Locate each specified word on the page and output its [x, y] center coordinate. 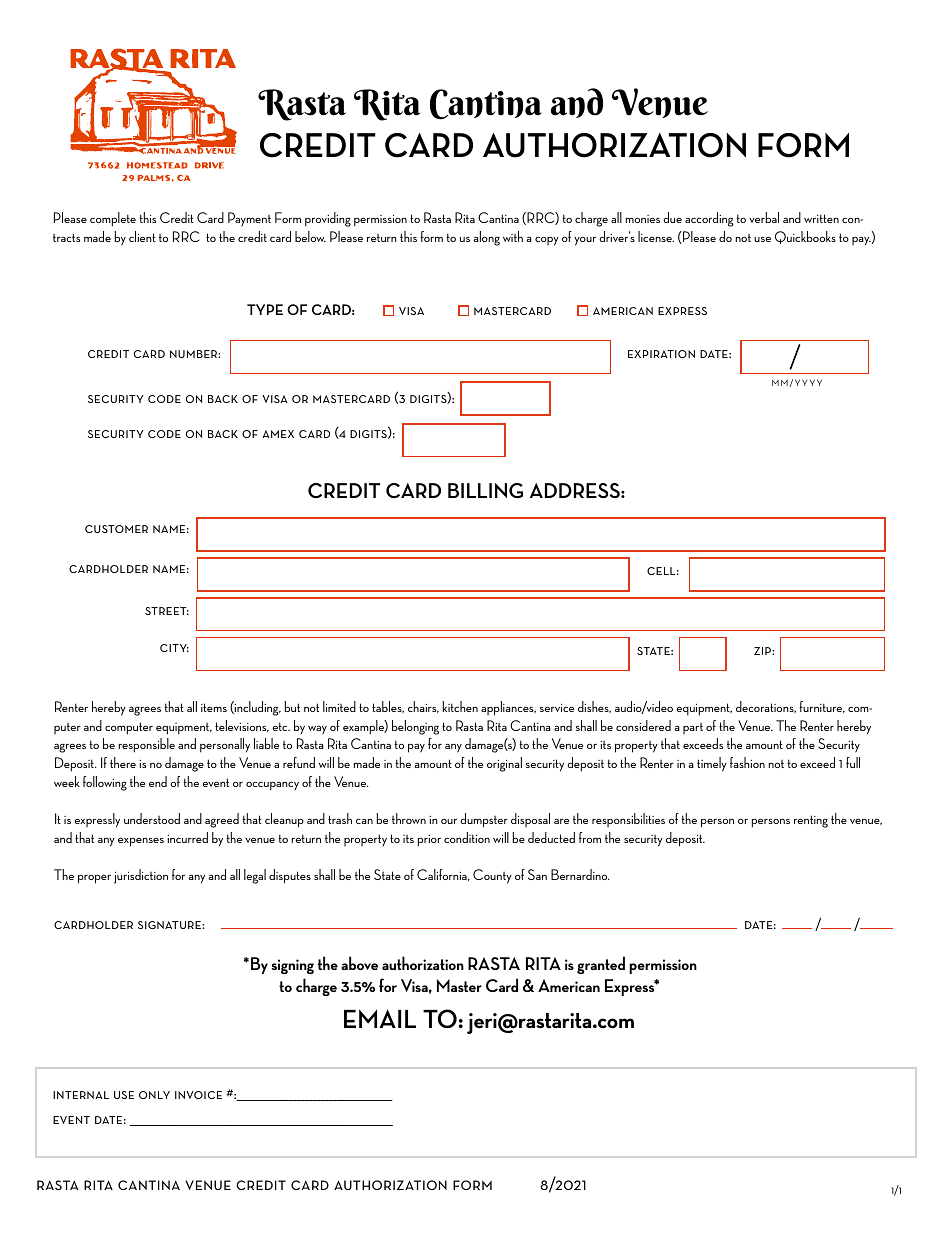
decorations [766, 707]
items [214, 707]
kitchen [460, 706]
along [486, 238]
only [154, 1095]
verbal [764, 217]
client [142, 236]
